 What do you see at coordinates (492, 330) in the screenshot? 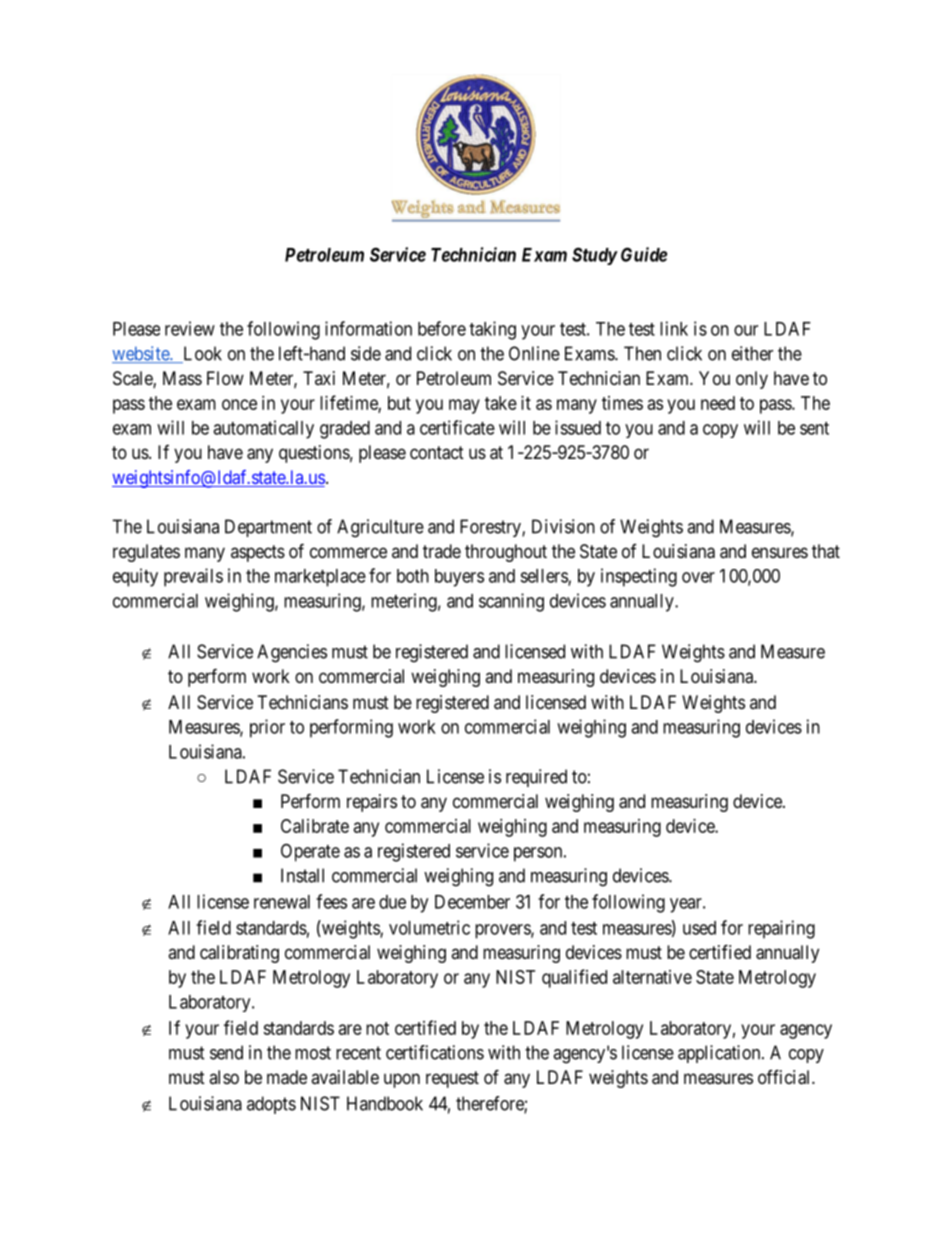
I see `taking` at bounding box center [492, 330].
